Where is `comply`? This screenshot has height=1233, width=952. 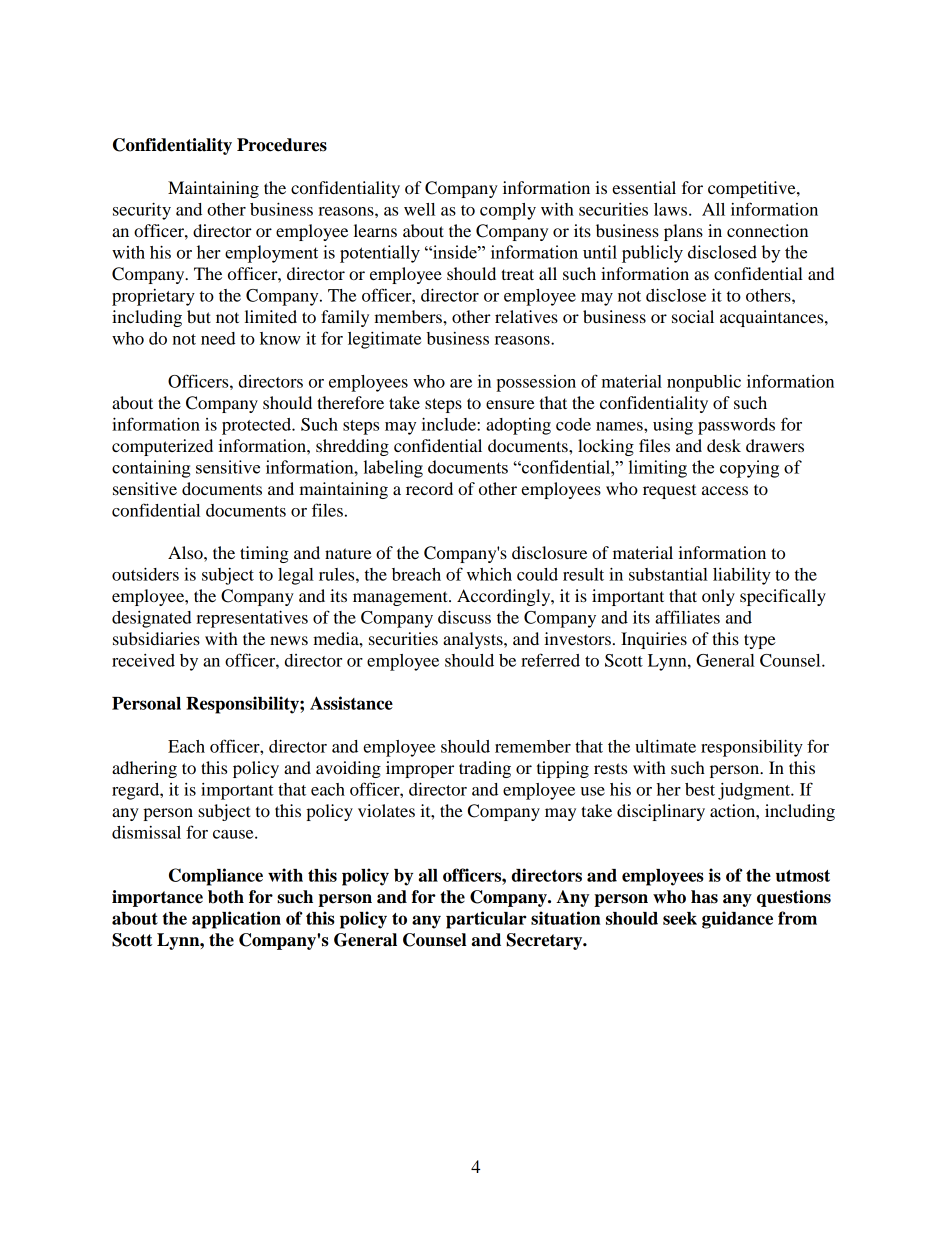 comply is located at coordinates (508, 211).
